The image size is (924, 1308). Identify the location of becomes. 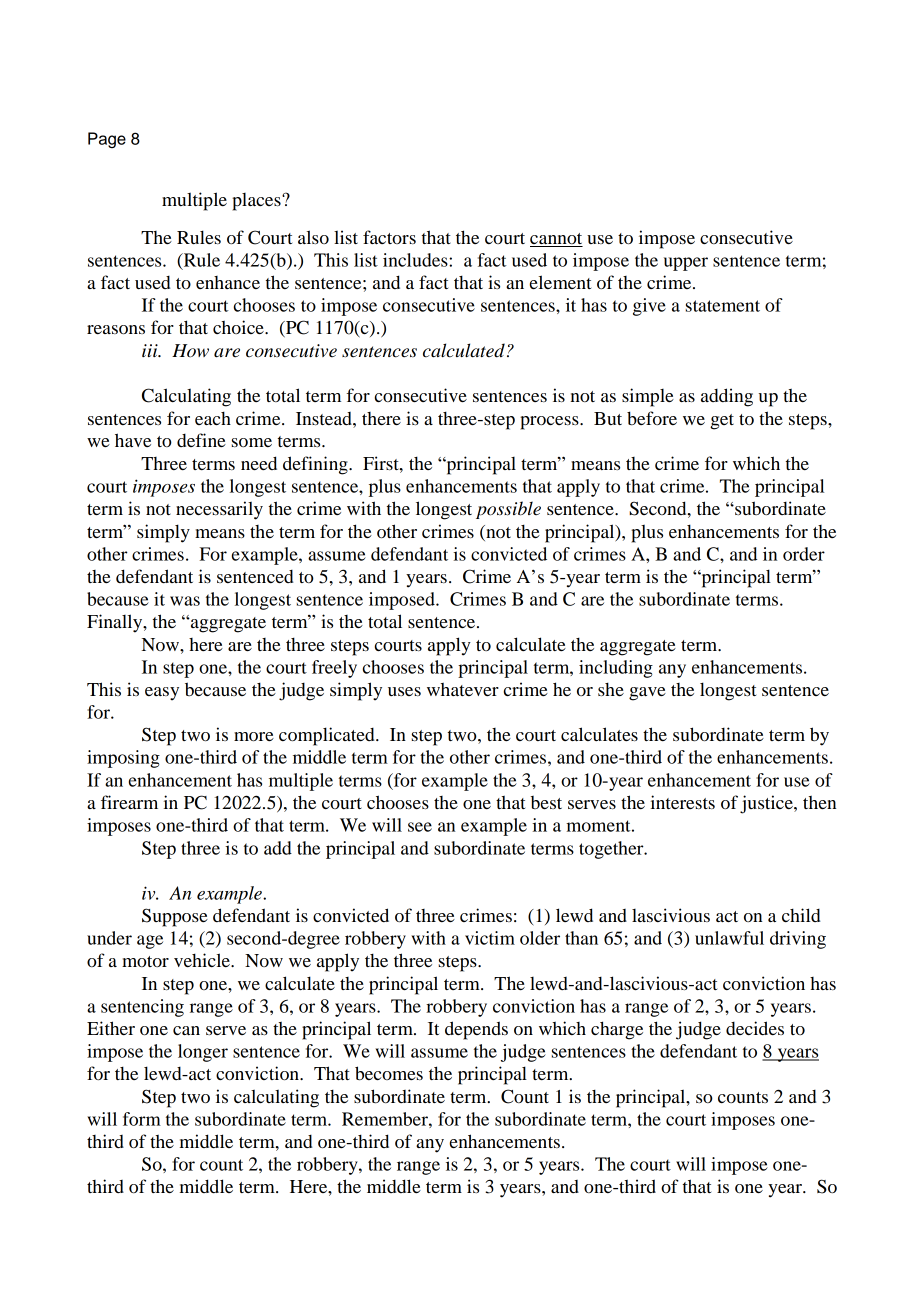
(389, 1073).
